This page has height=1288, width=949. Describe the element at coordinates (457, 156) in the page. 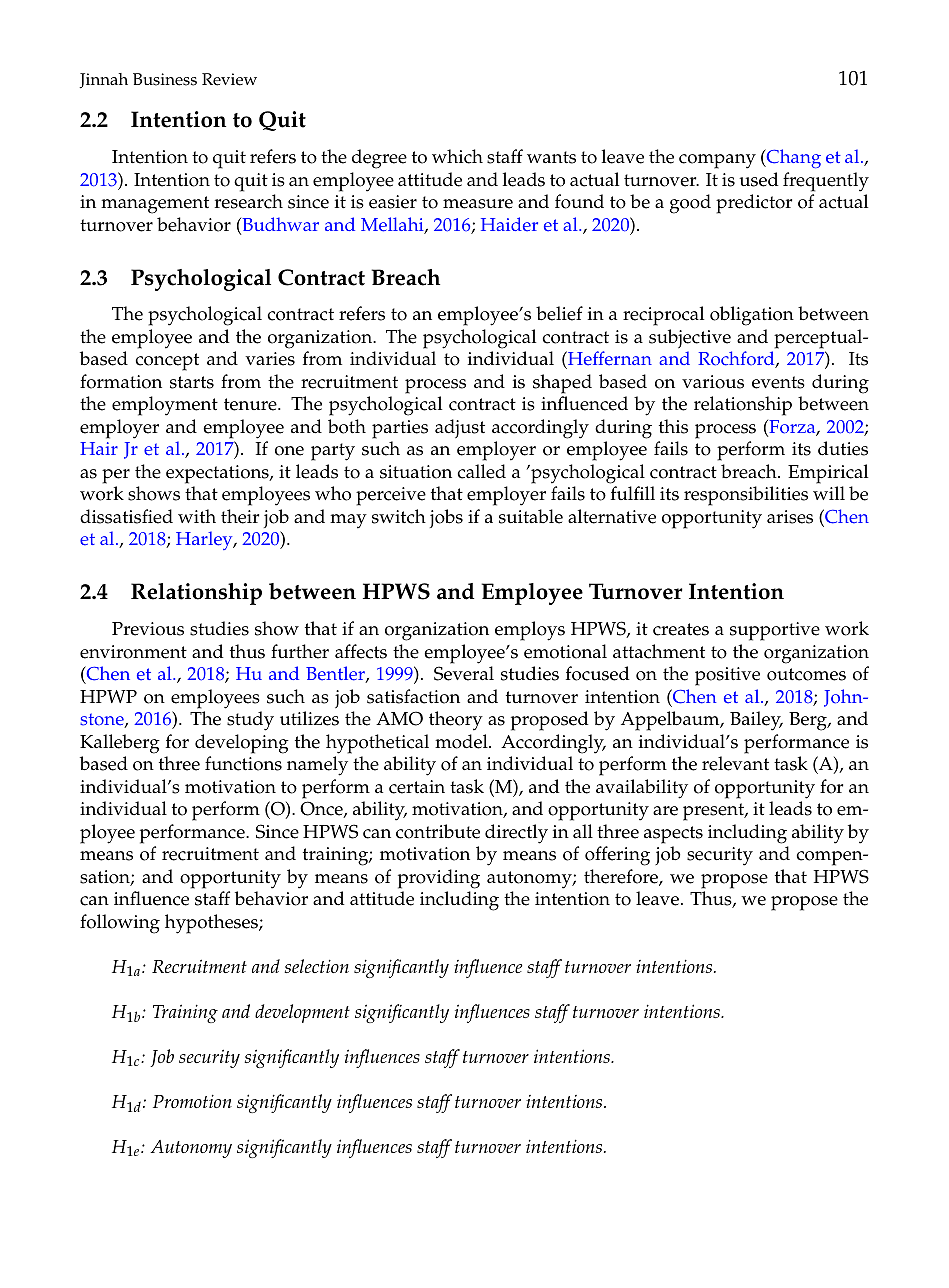

I see `which` at that location.
